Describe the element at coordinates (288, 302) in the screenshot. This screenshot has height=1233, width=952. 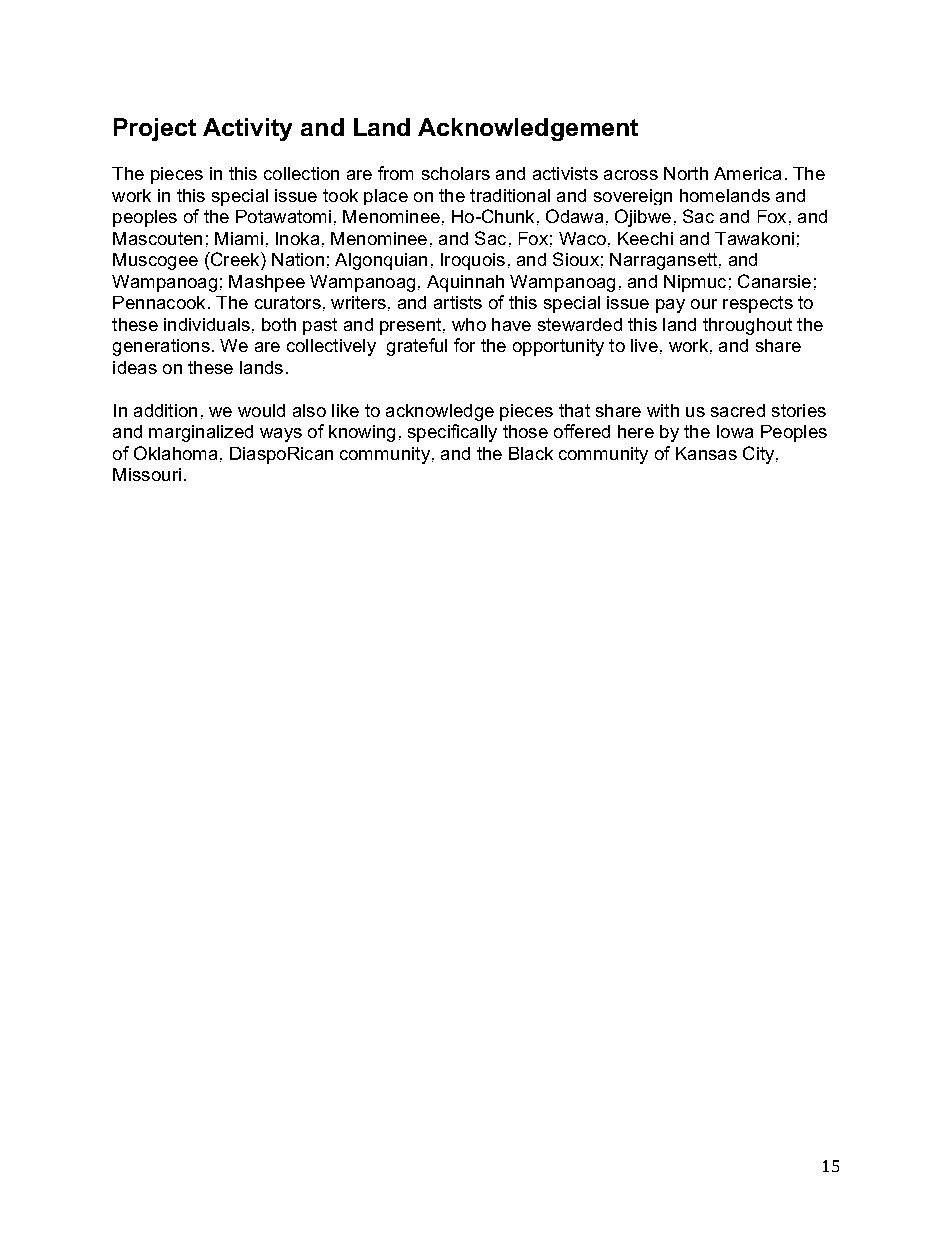
I see `curators` at that location.
